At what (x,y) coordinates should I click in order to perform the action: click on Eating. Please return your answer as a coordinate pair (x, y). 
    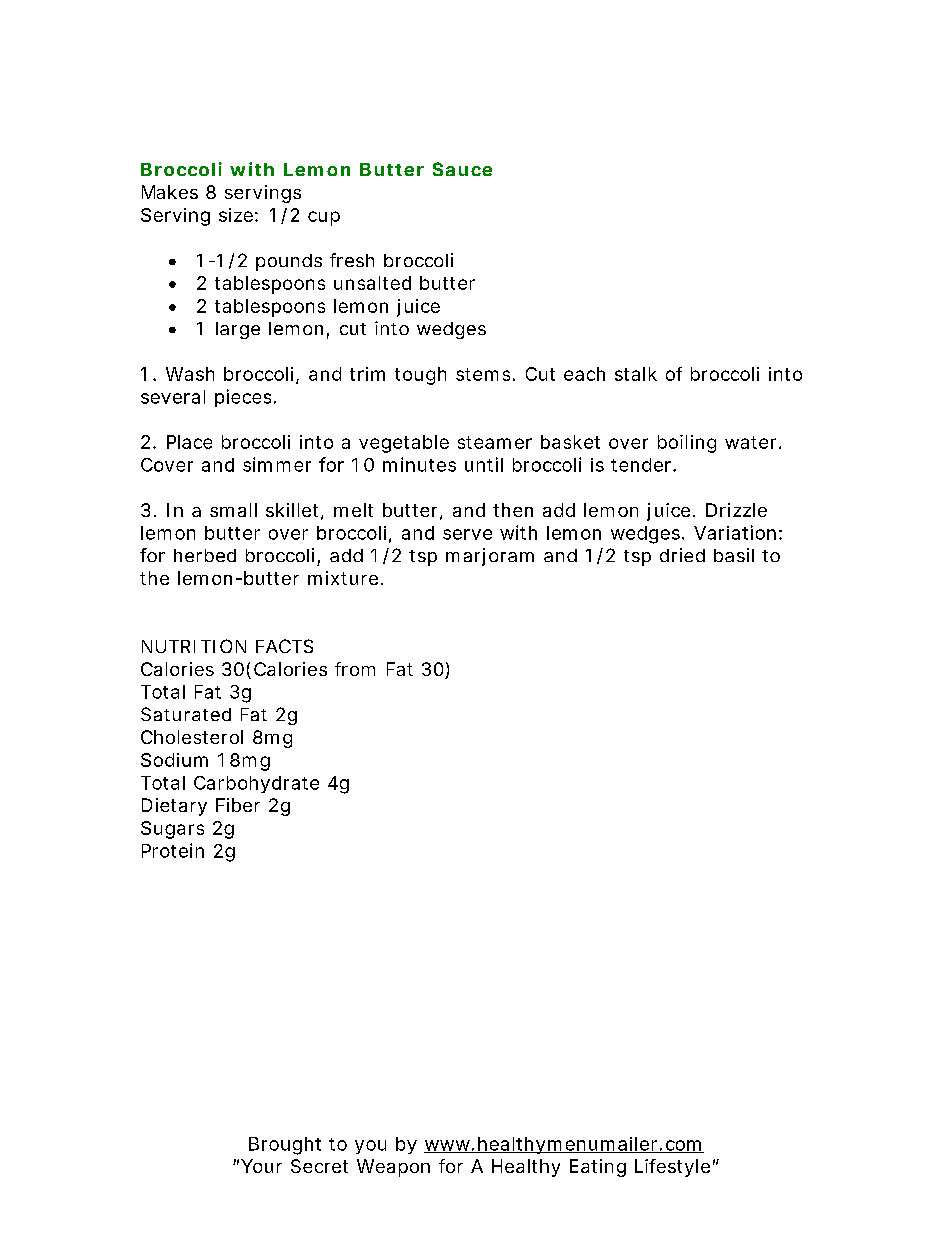
    Looking at the image, I should click on (598, 1168).
